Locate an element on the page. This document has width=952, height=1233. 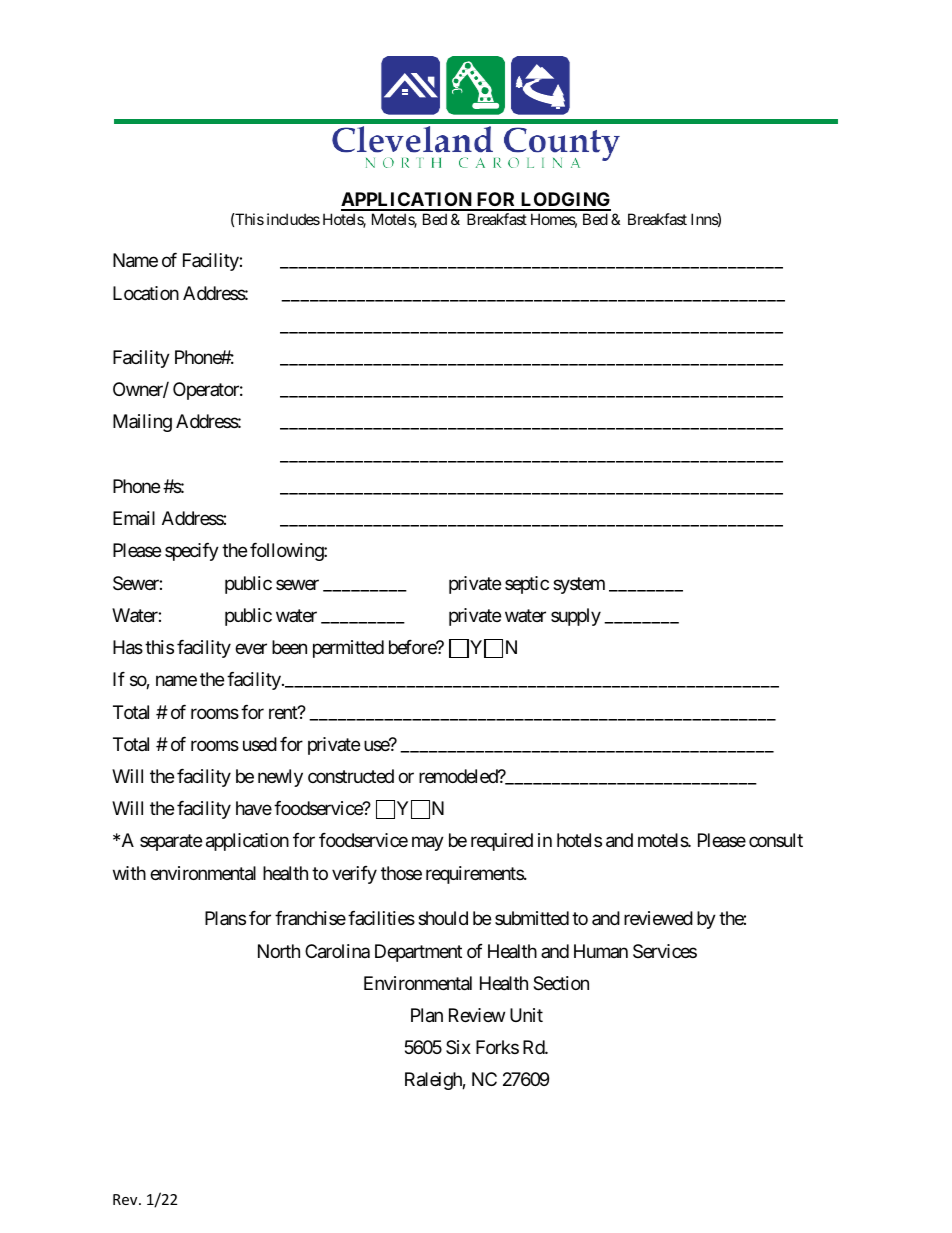
ever is located at coordinates (251, 649).
